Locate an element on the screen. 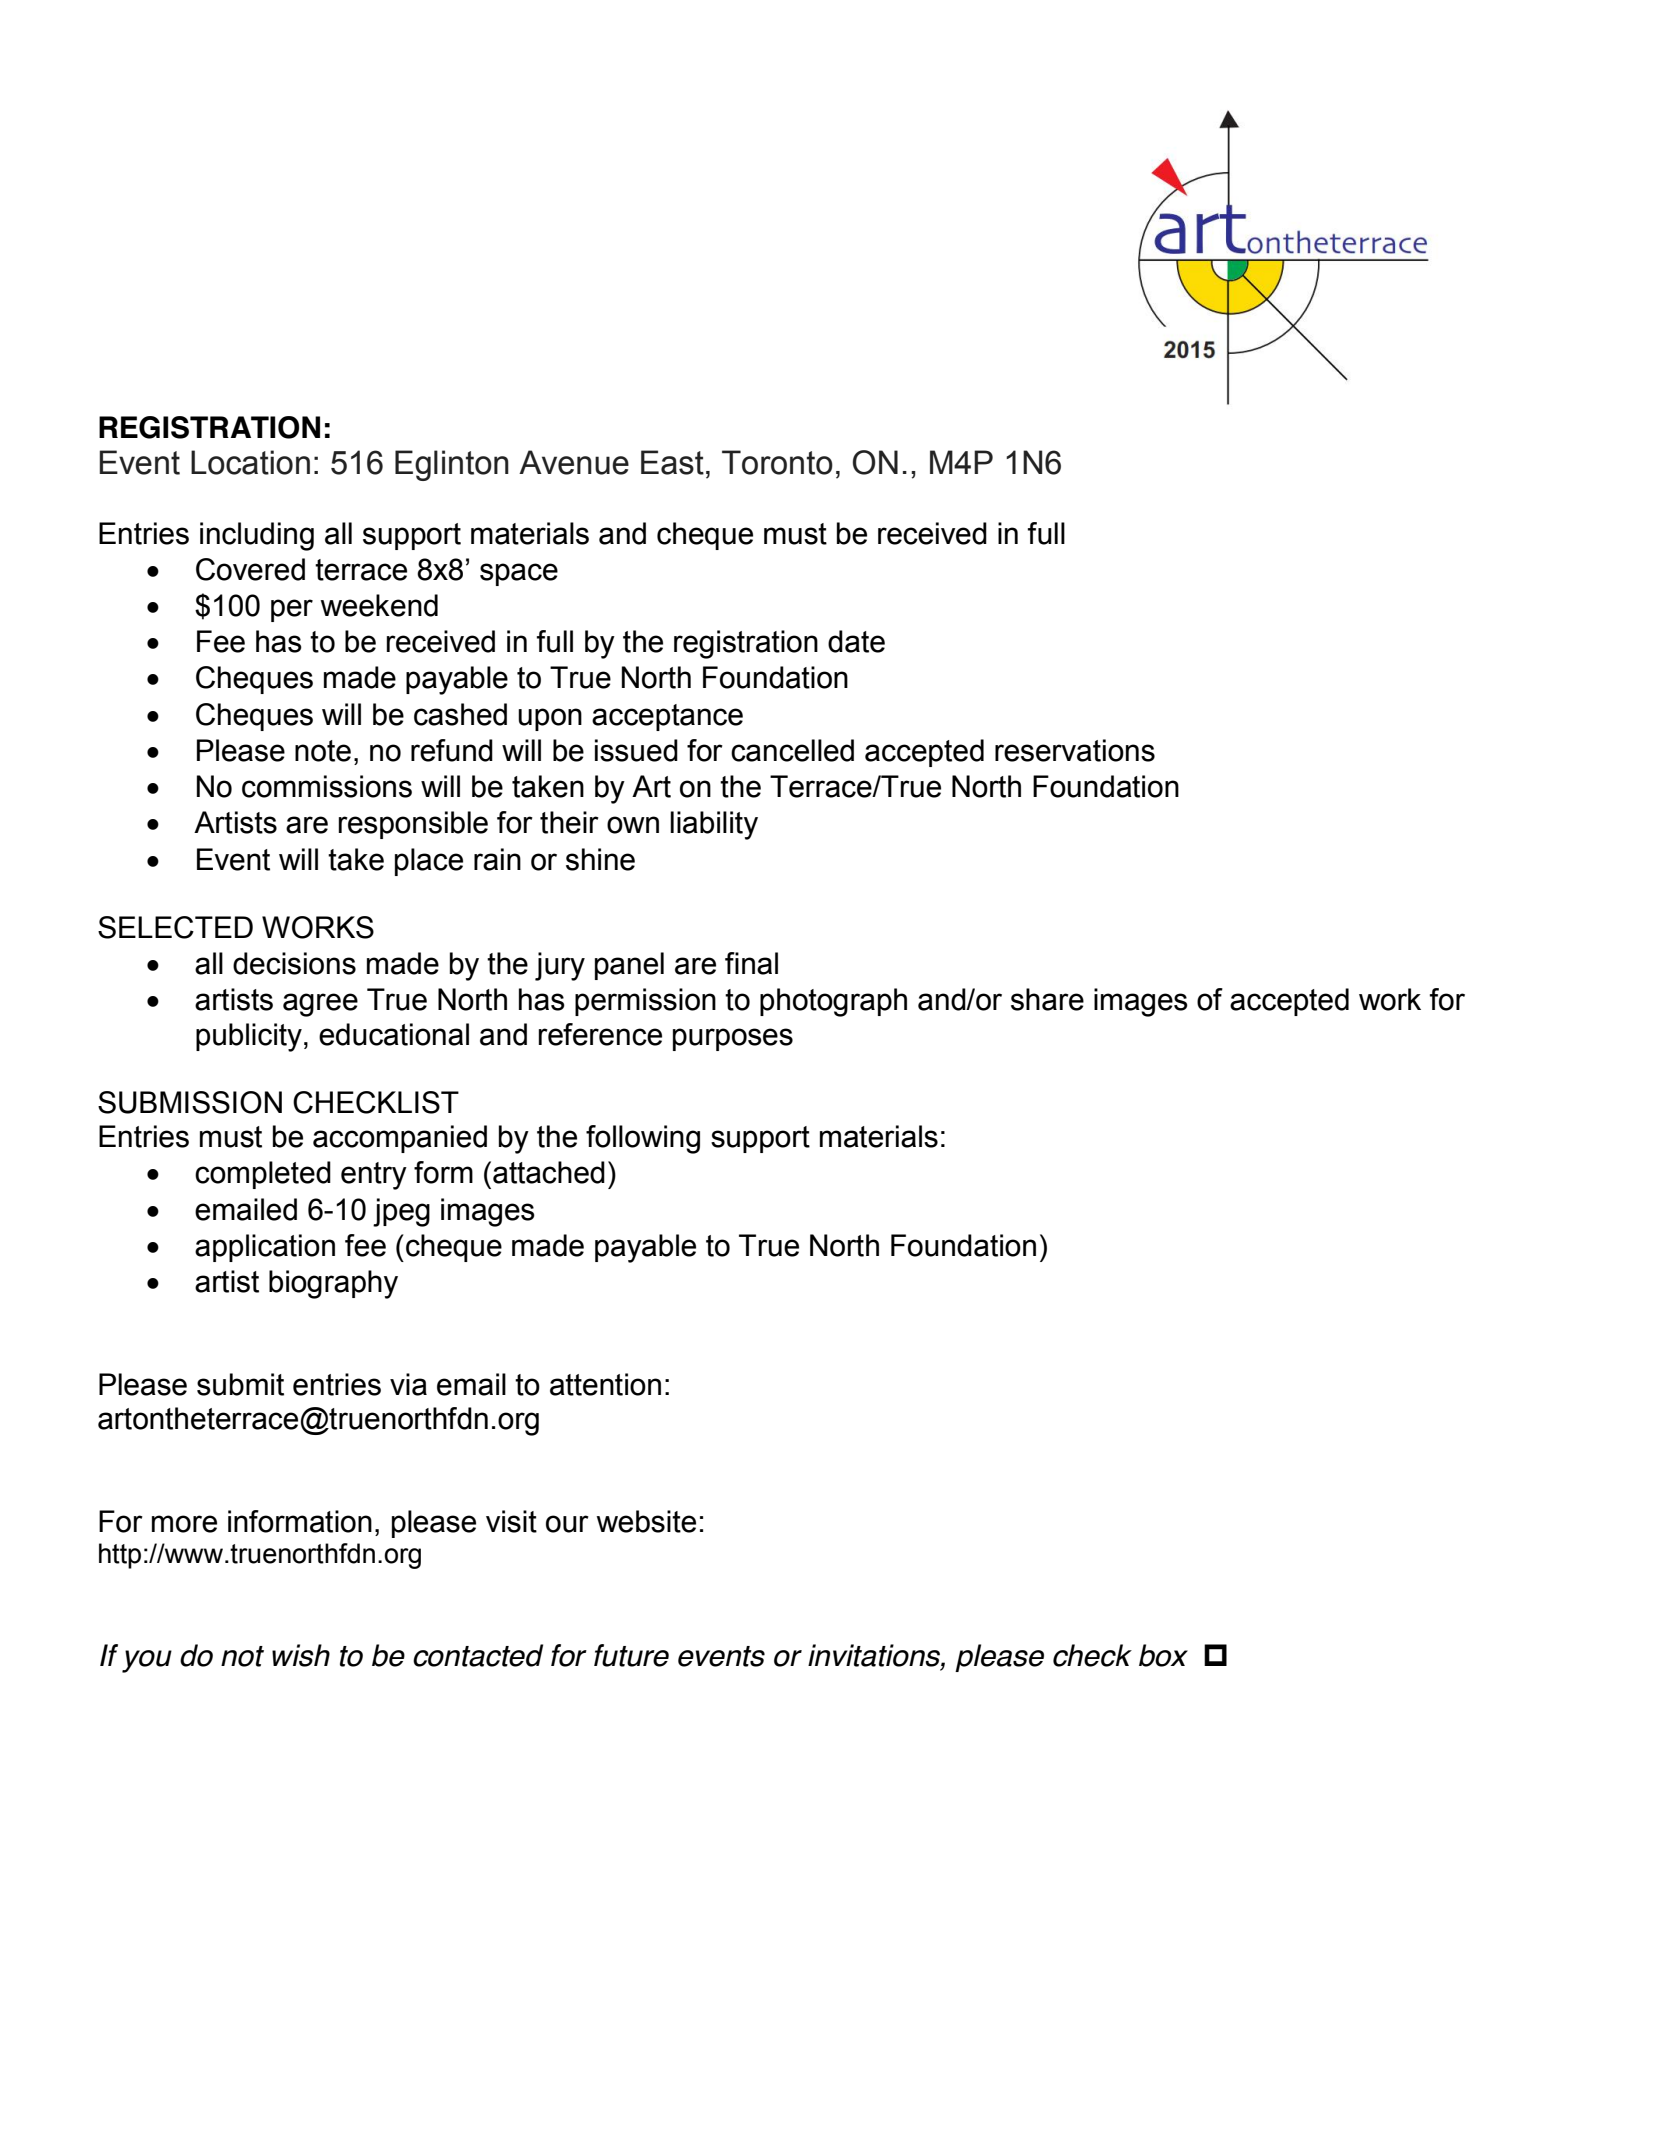 This screenshot has height=2142, width=1655. share is located at coordinates (1047, 999).
